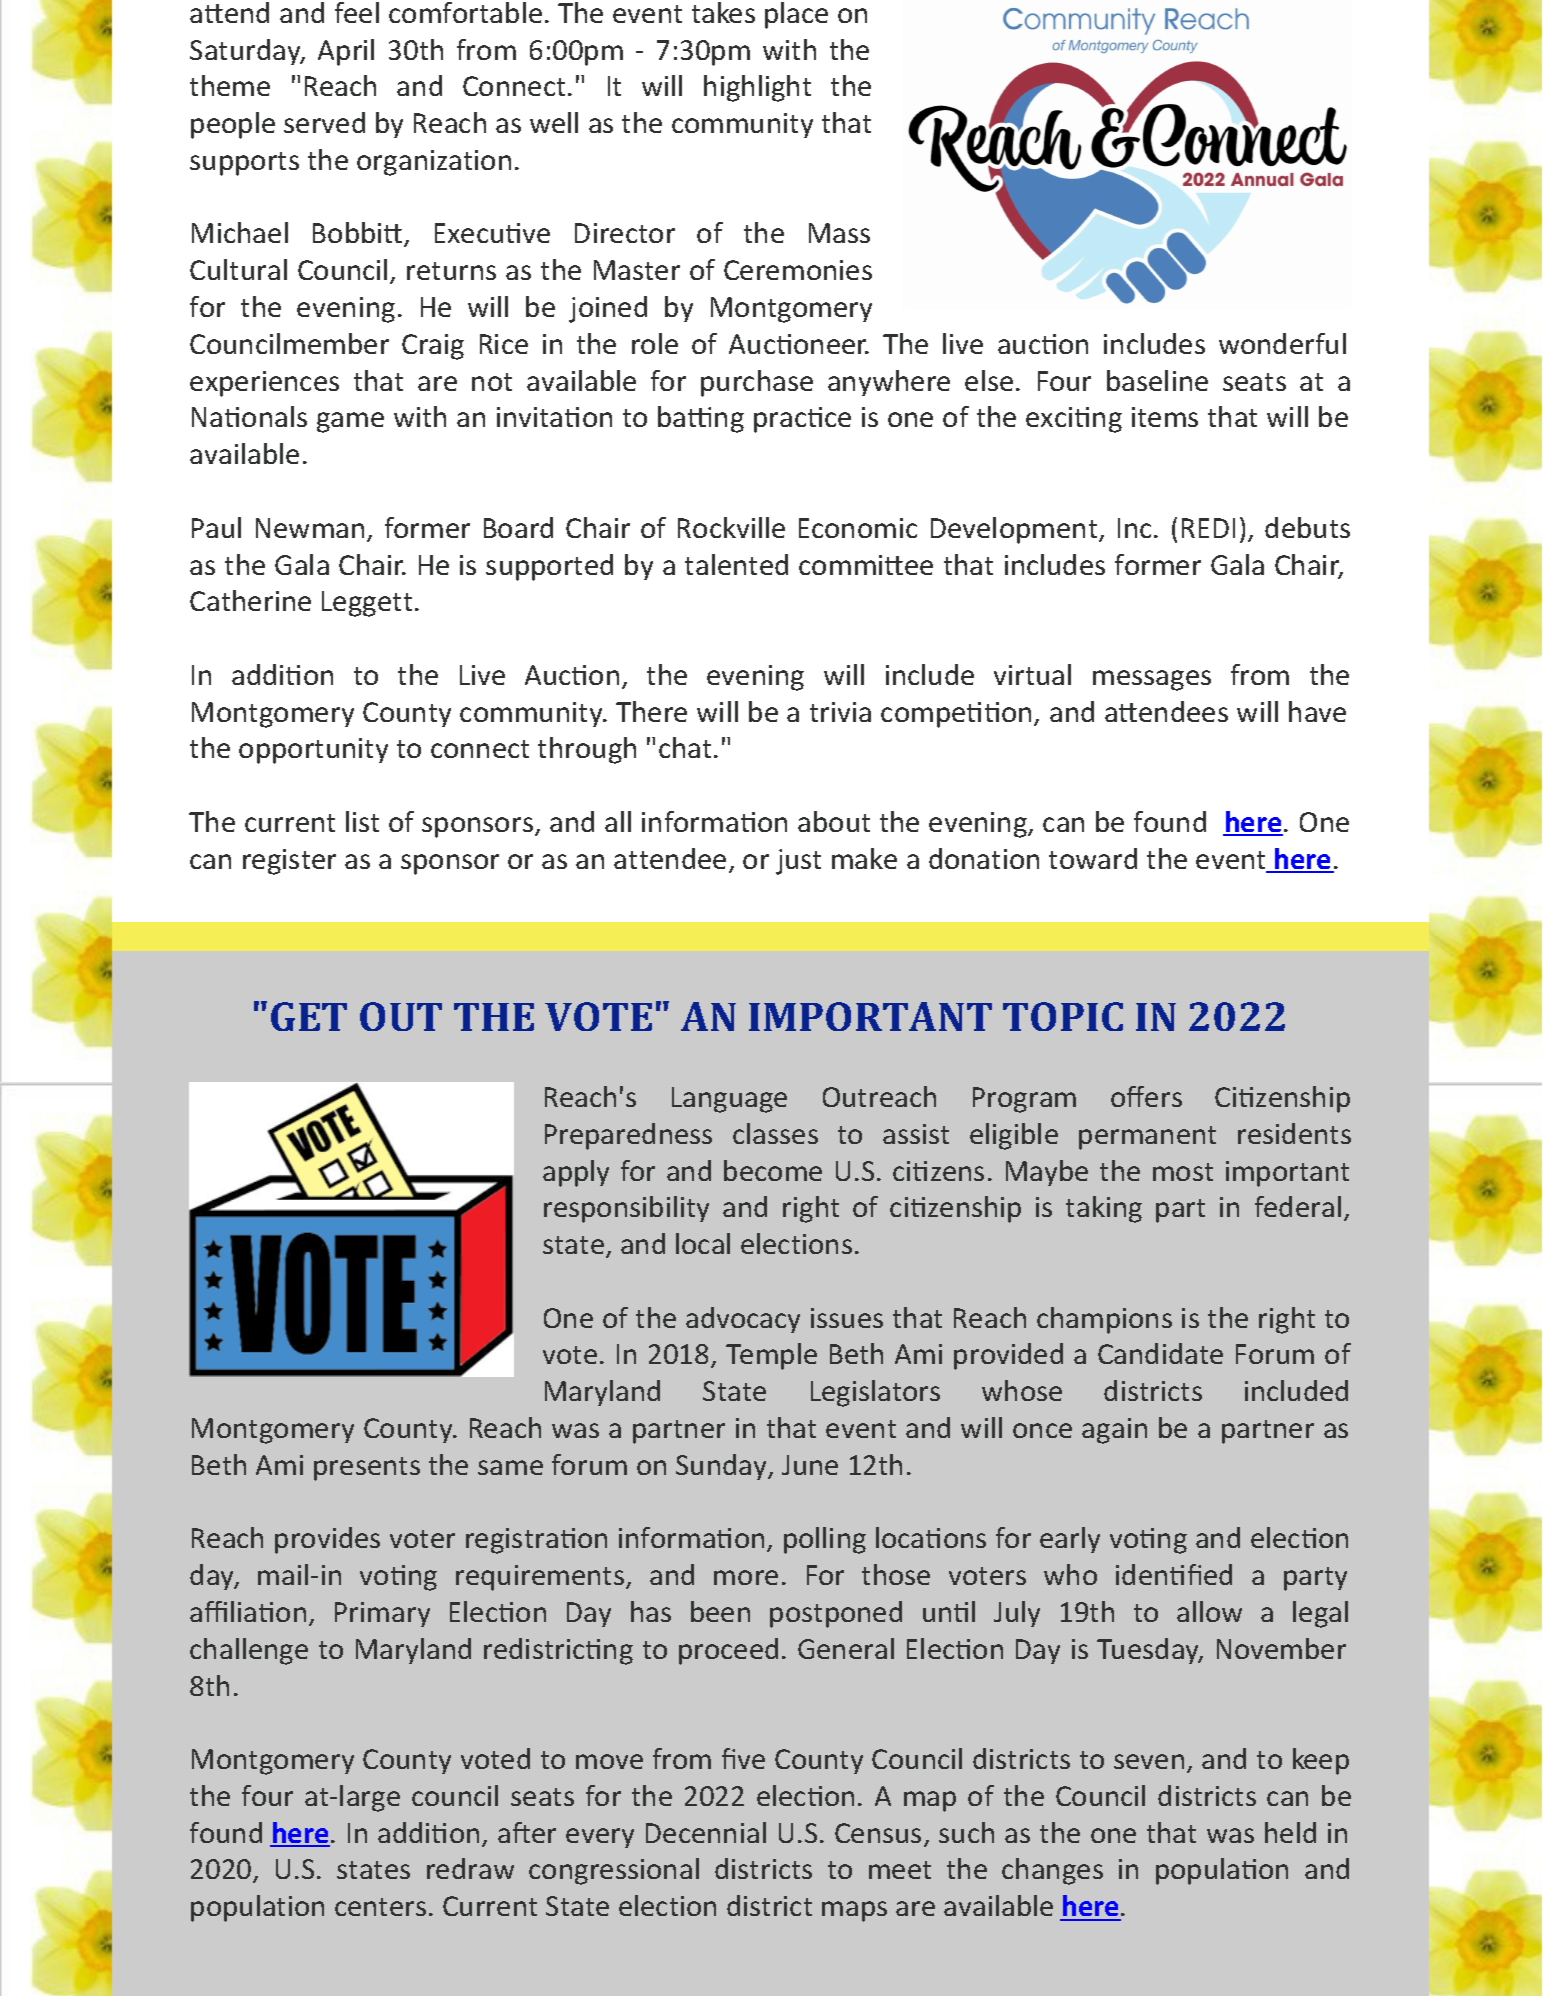  I want to click on highlight, so click(757, 88).
